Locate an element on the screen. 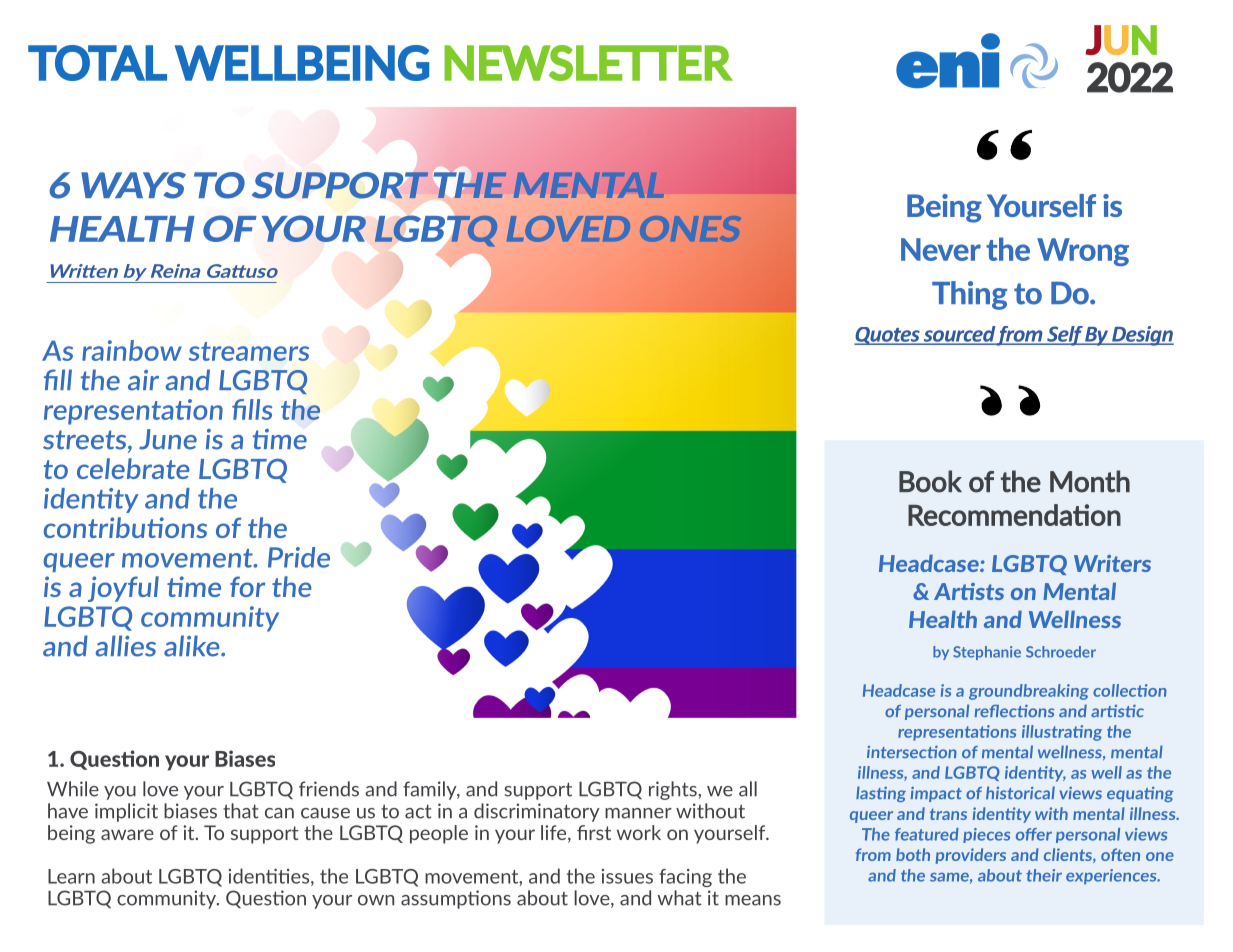 Image resolution: width=1233 pixels, height=952 pixels. Month is located at coordinates (1090, 481).
